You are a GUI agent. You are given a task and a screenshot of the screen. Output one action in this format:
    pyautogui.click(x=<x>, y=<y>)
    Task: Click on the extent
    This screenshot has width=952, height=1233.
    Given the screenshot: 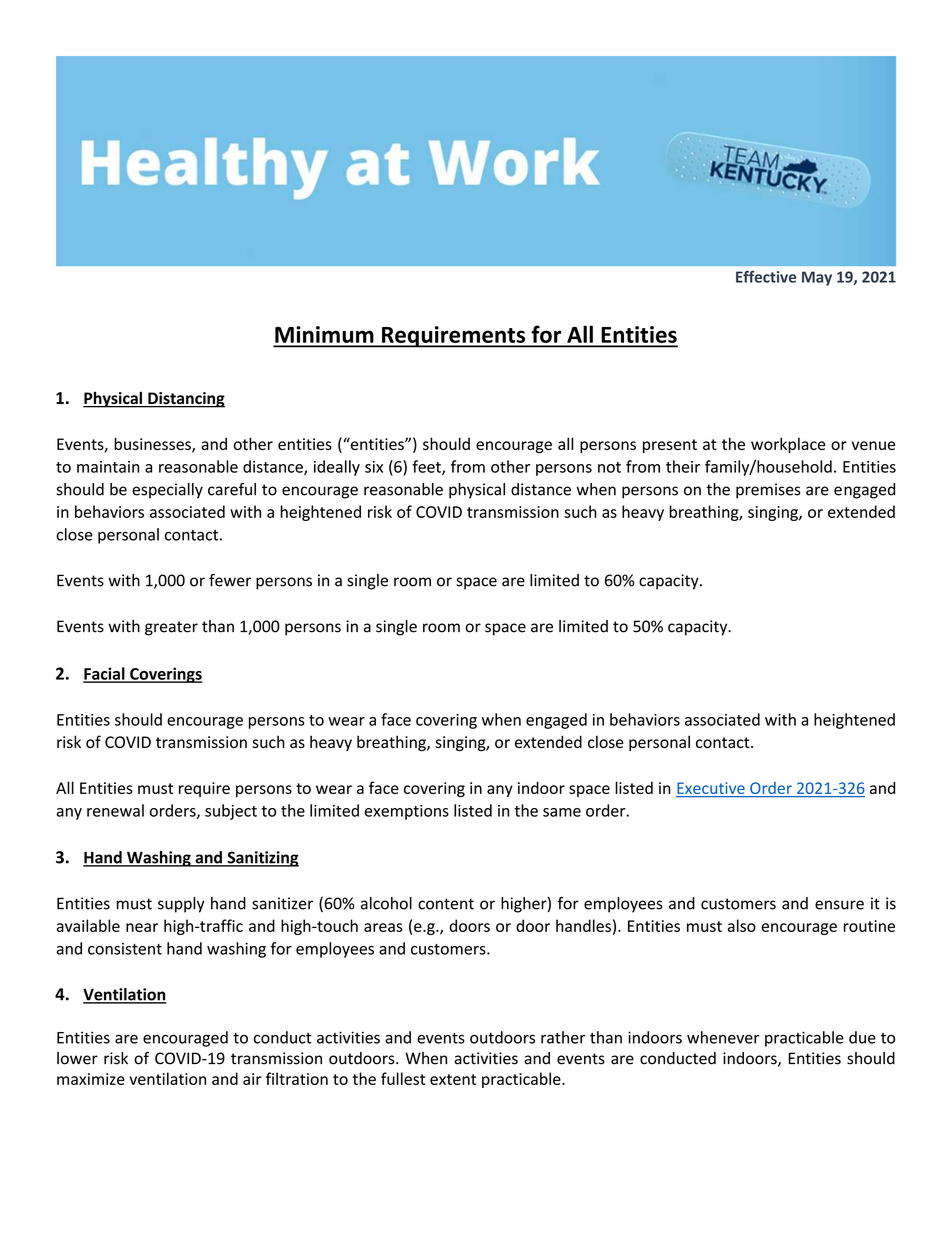 What is the action you would take?
    pyautogui.click(x=453, y=1079)
